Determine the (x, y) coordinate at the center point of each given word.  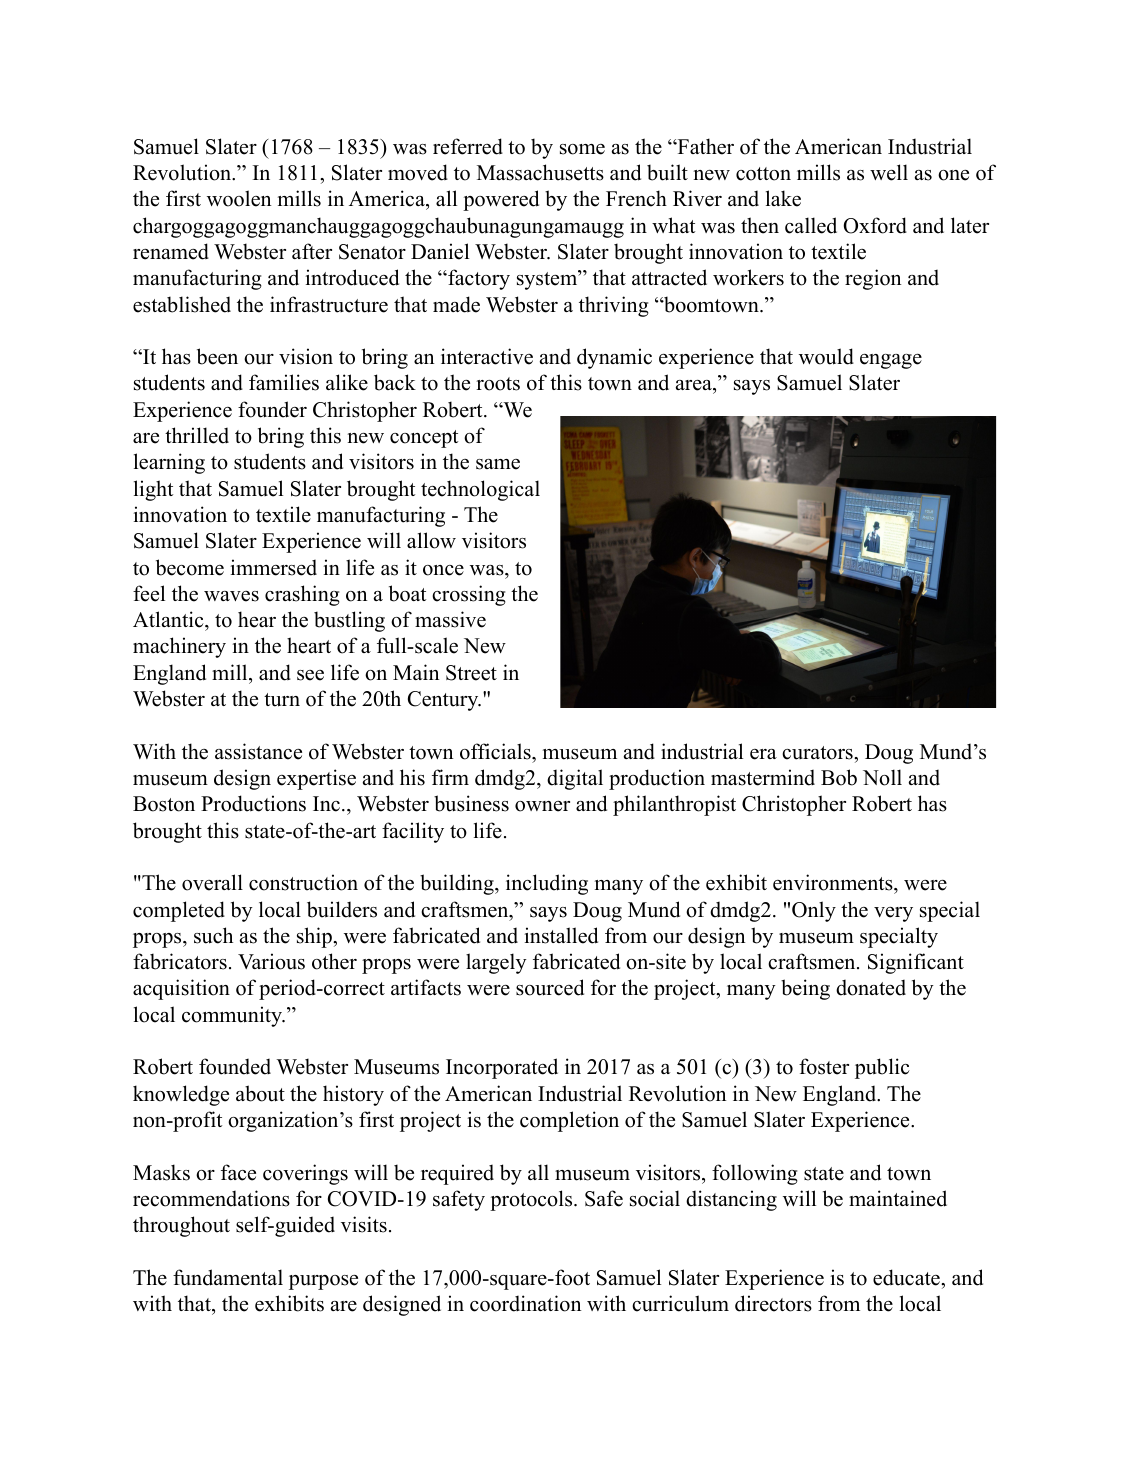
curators (818, 753)
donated (871, 987)
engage (891, 361)
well (889, 172)
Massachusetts (540, 172)
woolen (239, 198)
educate (907, 1277)
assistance (258, 751)
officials (496, 751)
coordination (525, 1303)
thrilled (197, 435)
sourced (550, 987)
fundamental (228, 1277)
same (498, 464)
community (233, 1016)
